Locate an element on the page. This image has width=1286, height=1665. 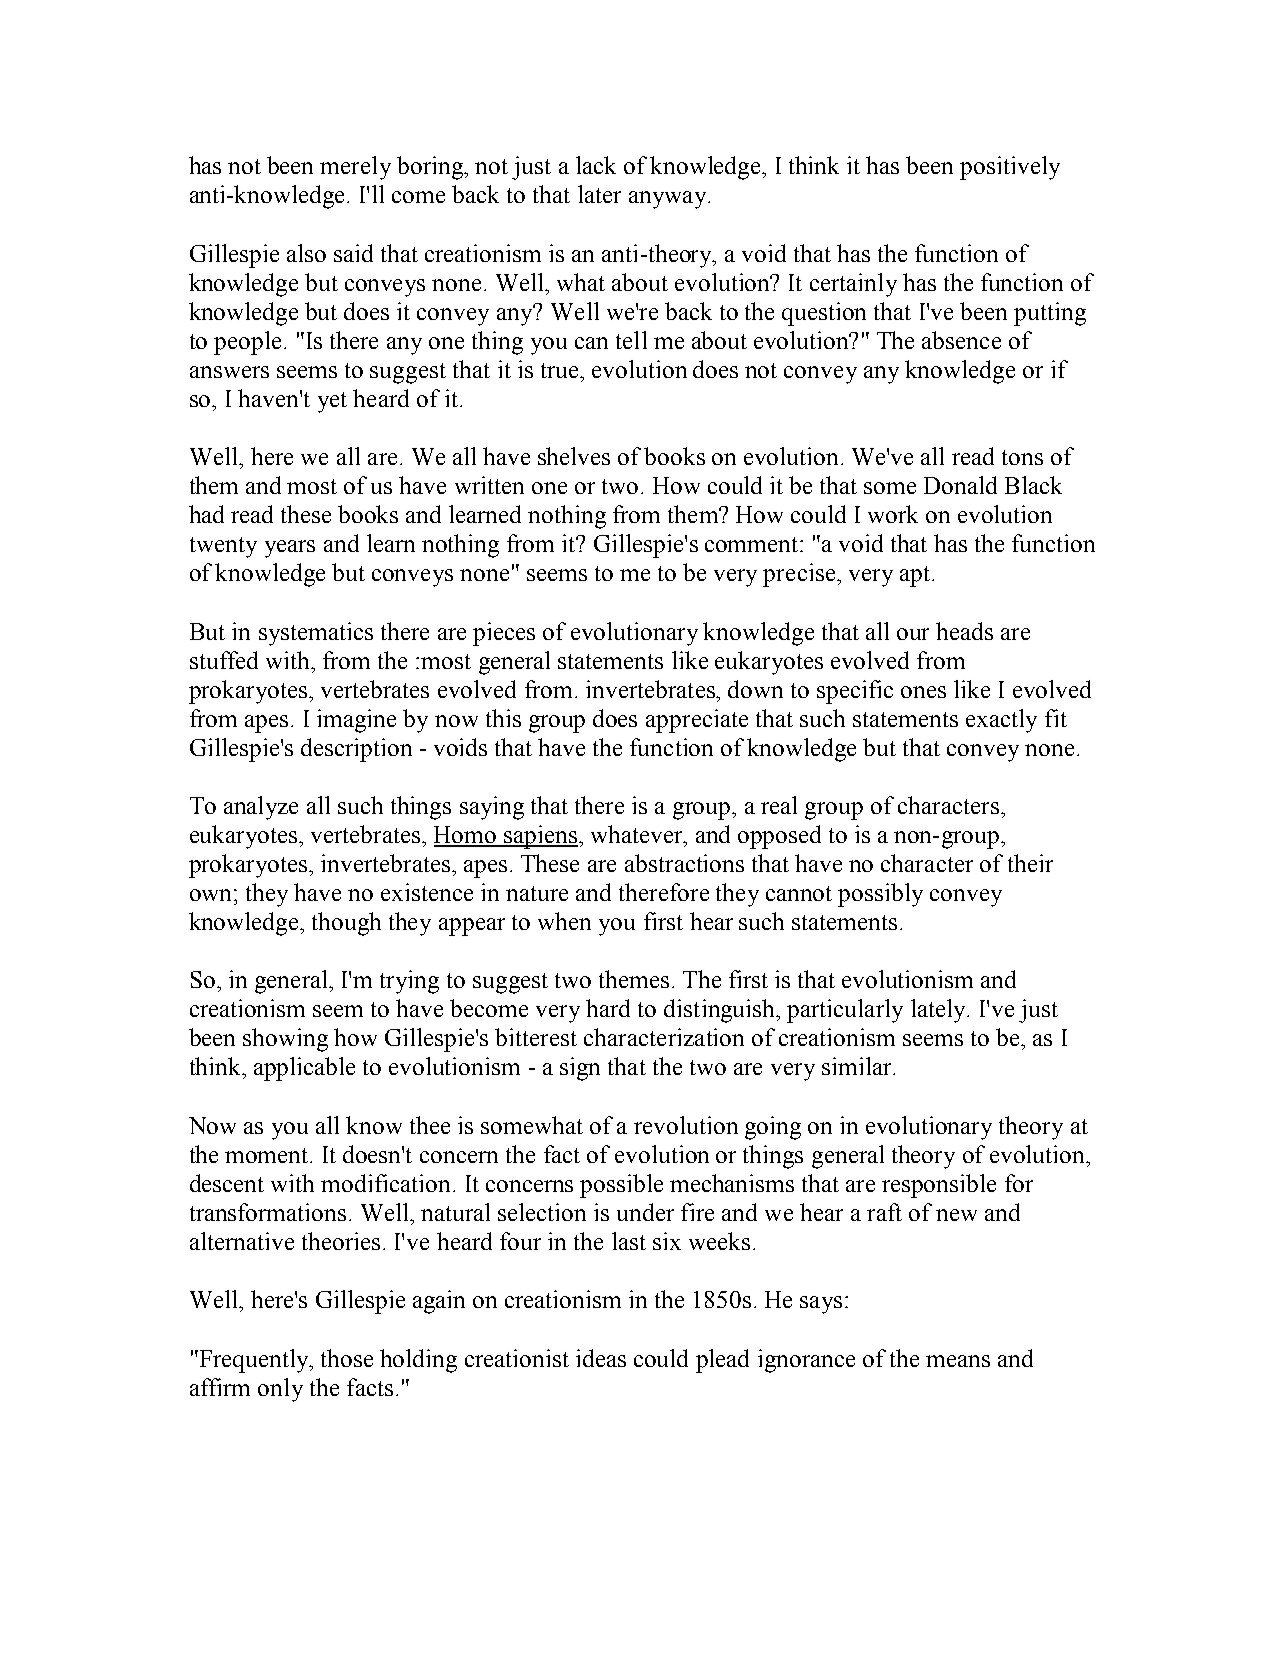
appreciate is located at coordinates (697, 721).
